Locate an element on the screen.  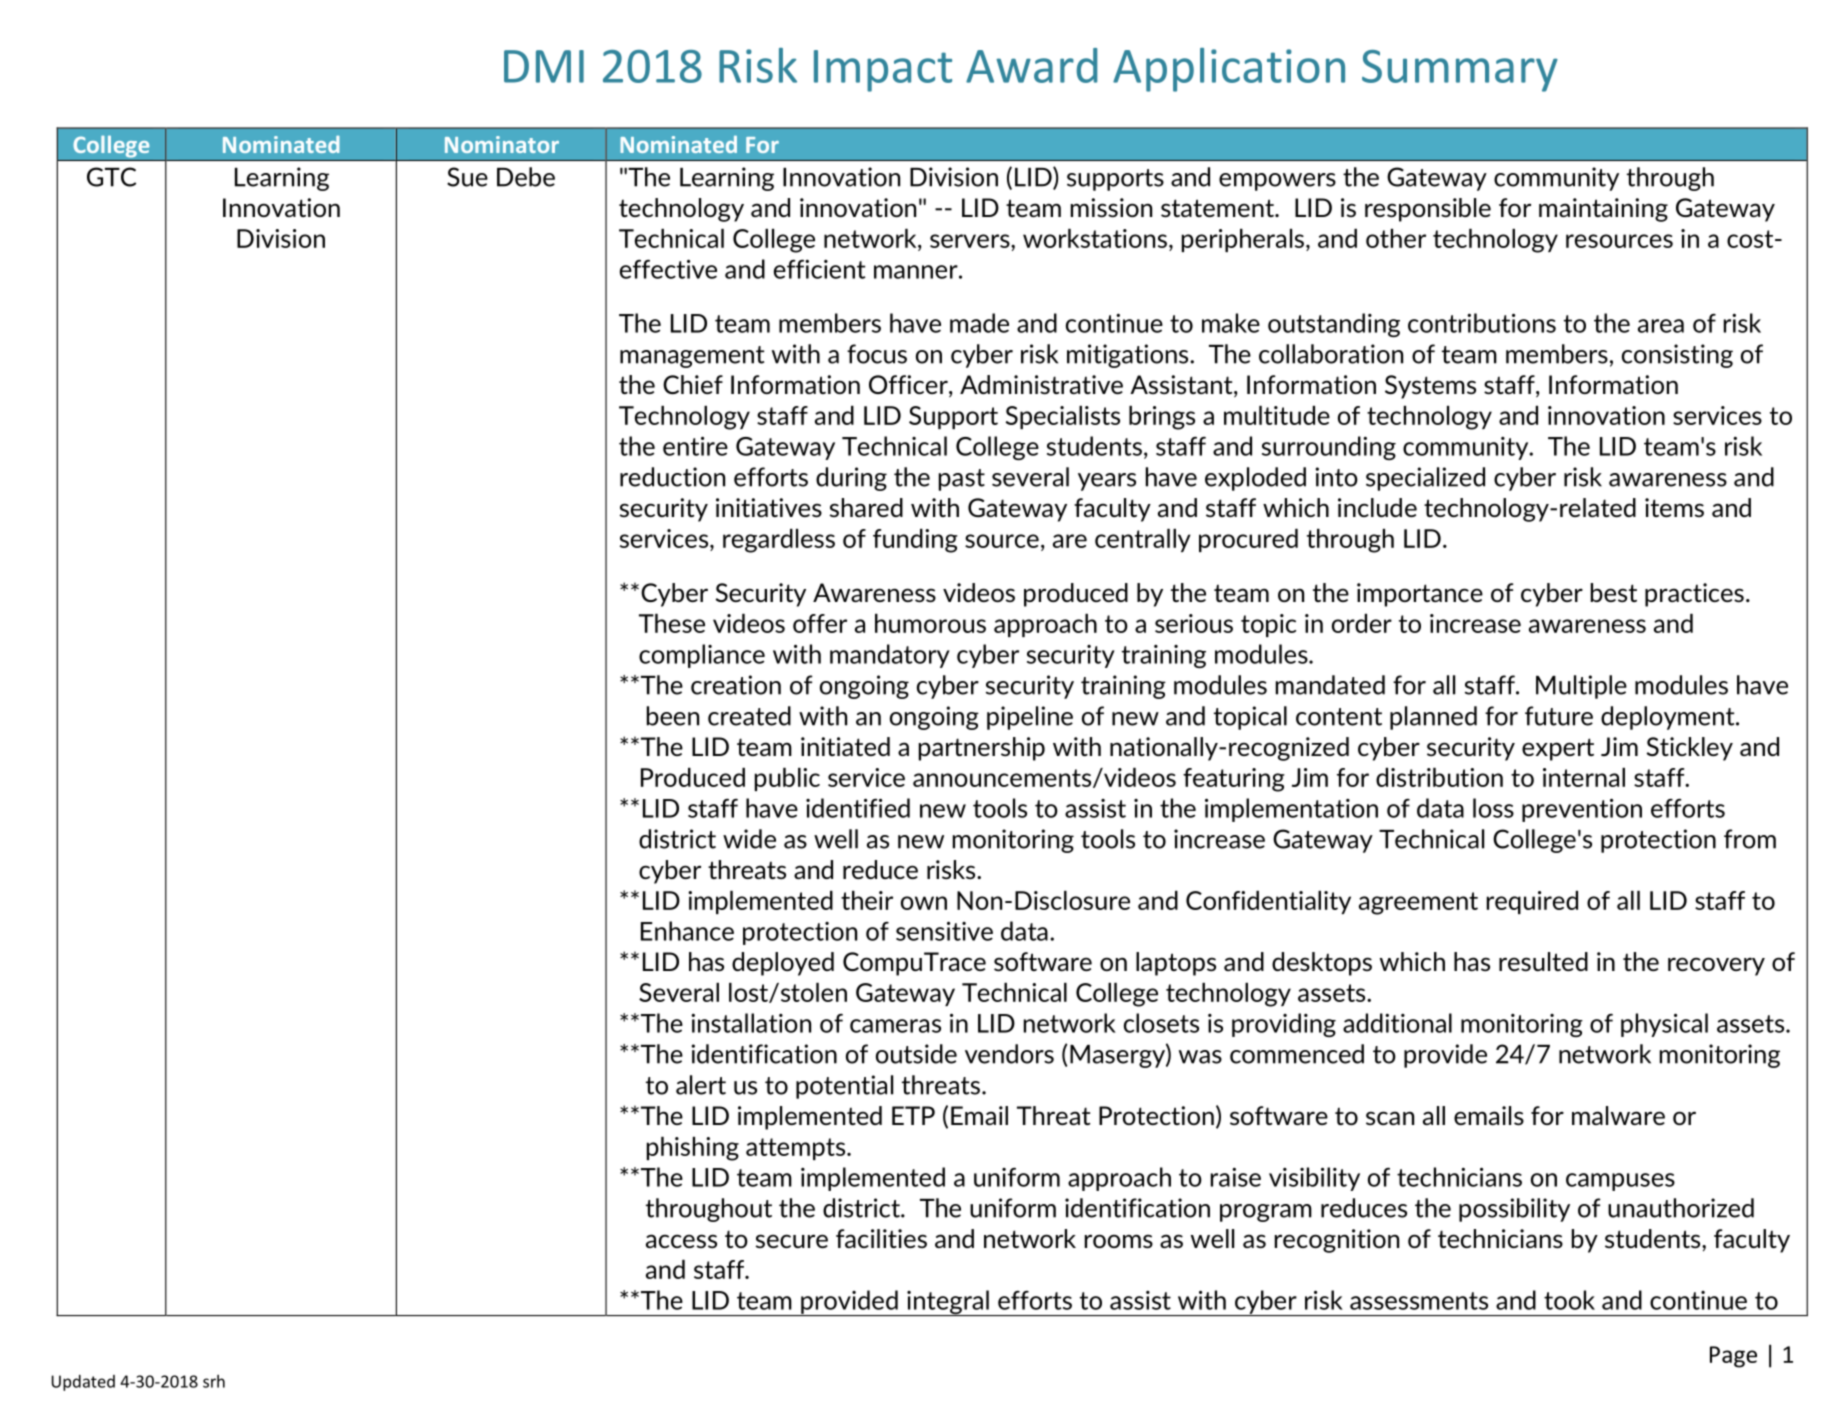
These is located at coordinates (672, 623).
